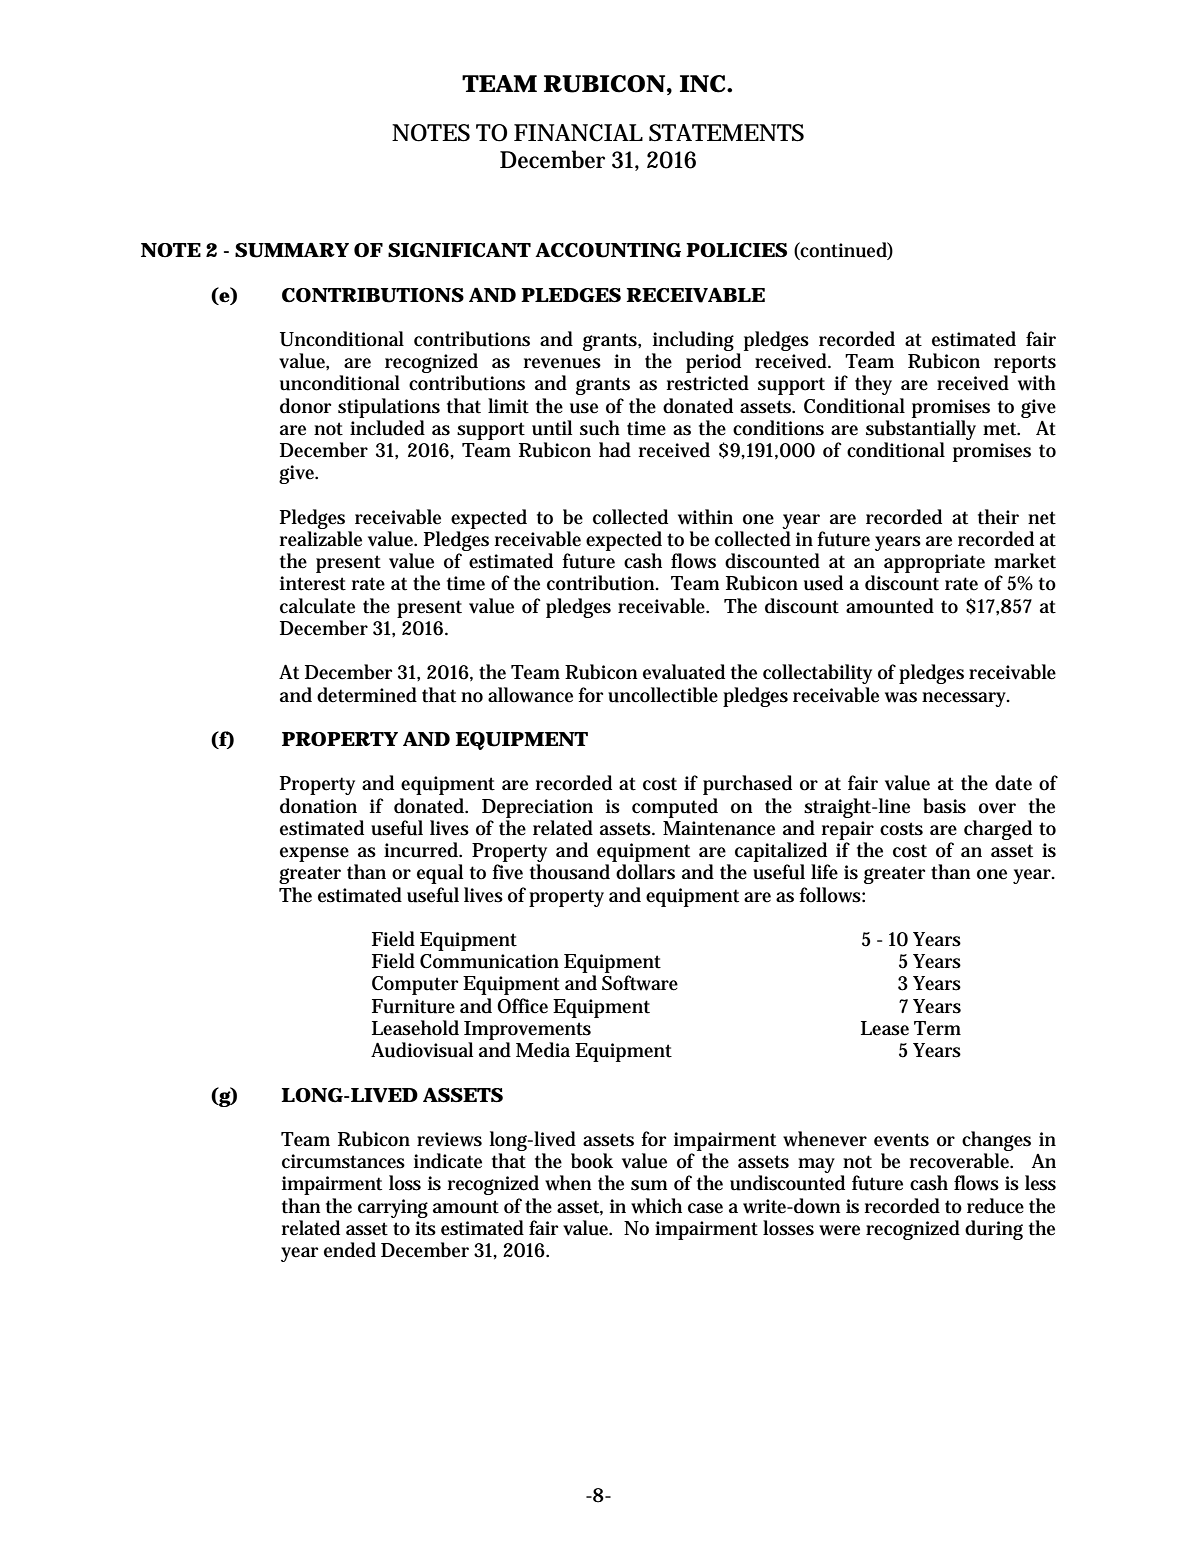  What do you see at coordinates (413, 1006) in the screenshot?
I see `Furniture` at bounding box center [413, 1006].
